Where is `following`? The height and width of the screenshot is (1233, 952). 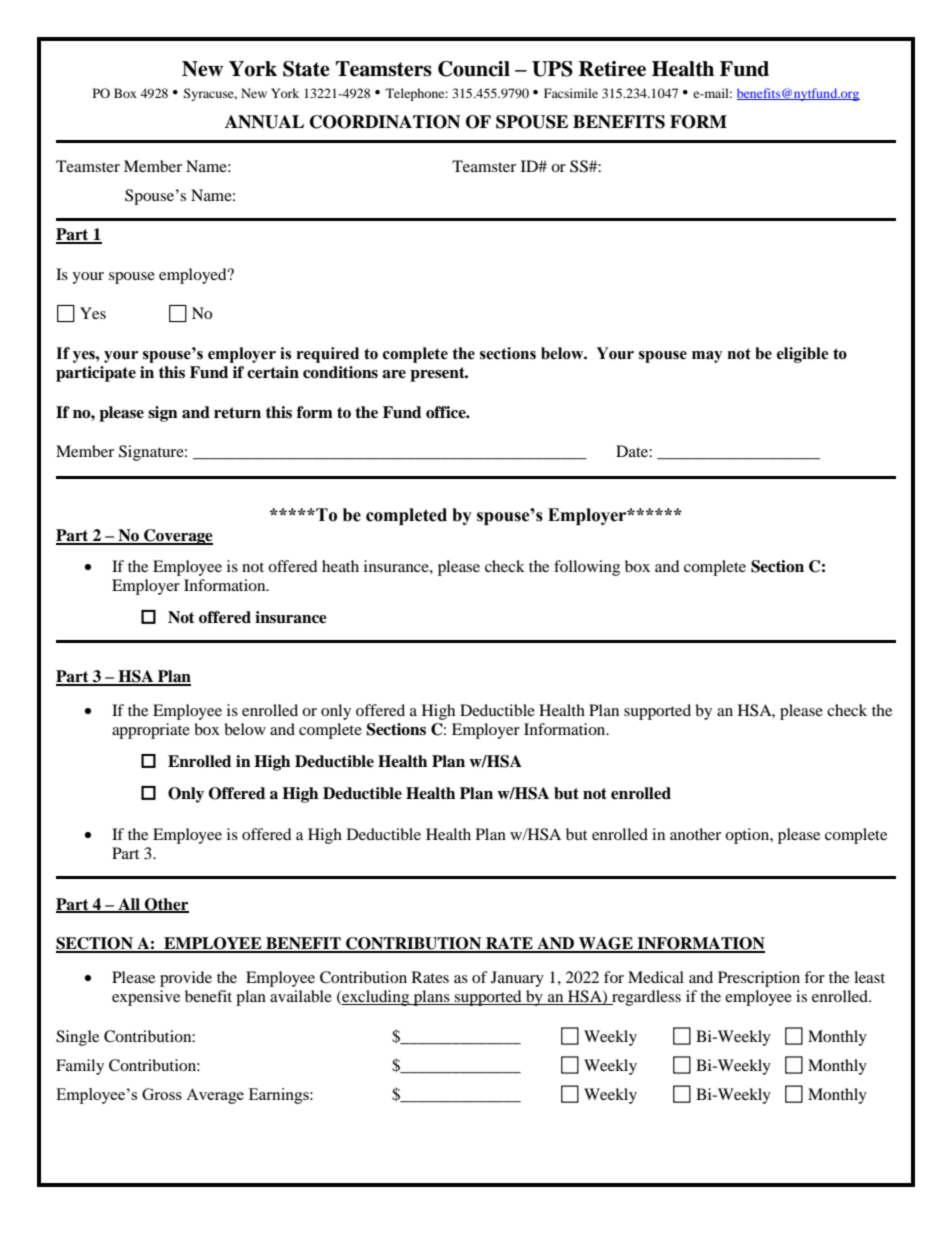 following is located at coordinates (587, 568).
